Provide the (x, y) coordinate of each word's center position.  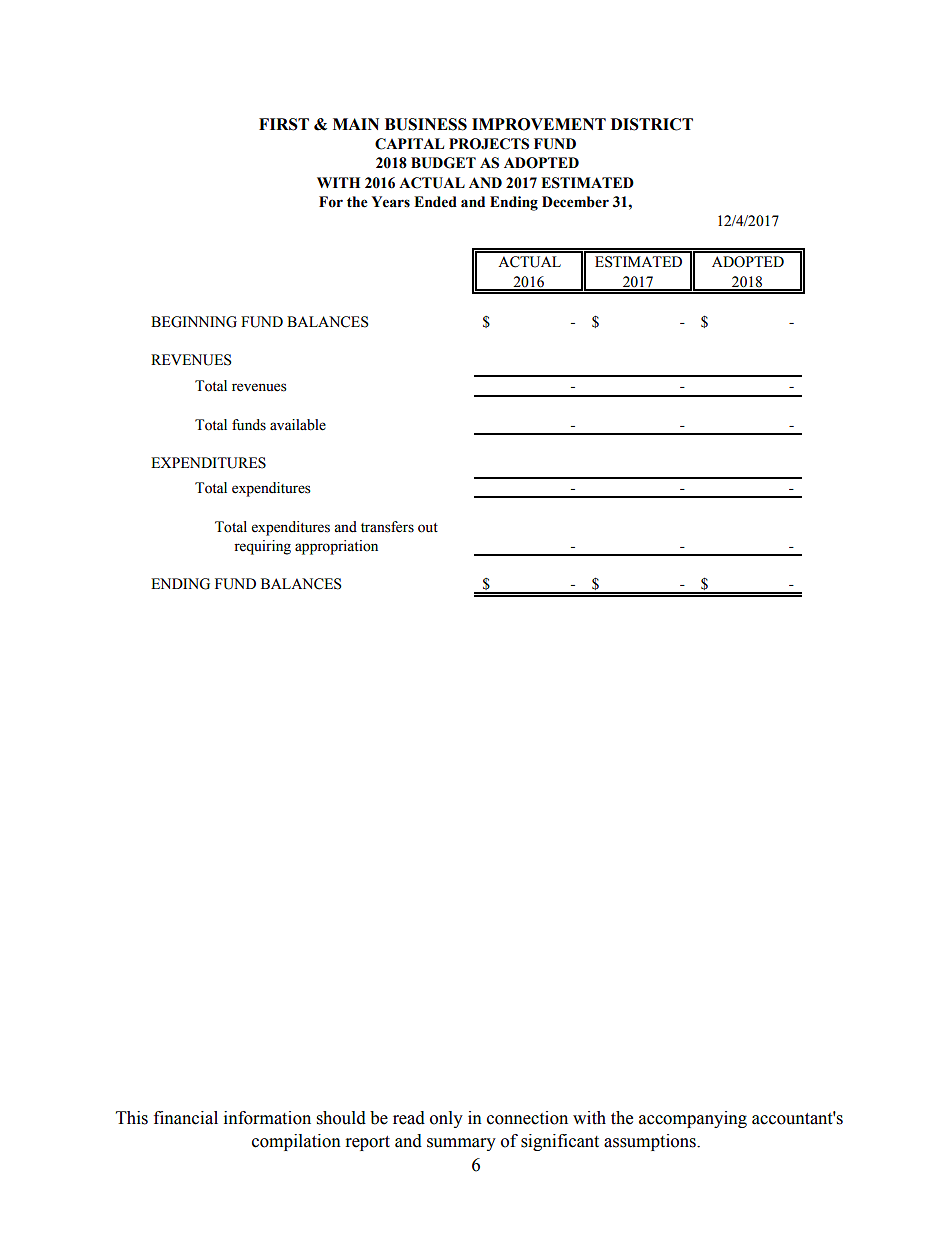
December (575, 202)
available (298, 425)
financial (186, 1118)
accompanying (693, 1119)
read (409, 1118)
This (132, 1118)
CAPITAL (409, 144)
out (428, 528)
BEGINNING (194, 322)
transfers (387, 527)
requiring (262, 547)
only (446, 1119)
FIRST (284, 124)
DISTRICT (652, 124)
